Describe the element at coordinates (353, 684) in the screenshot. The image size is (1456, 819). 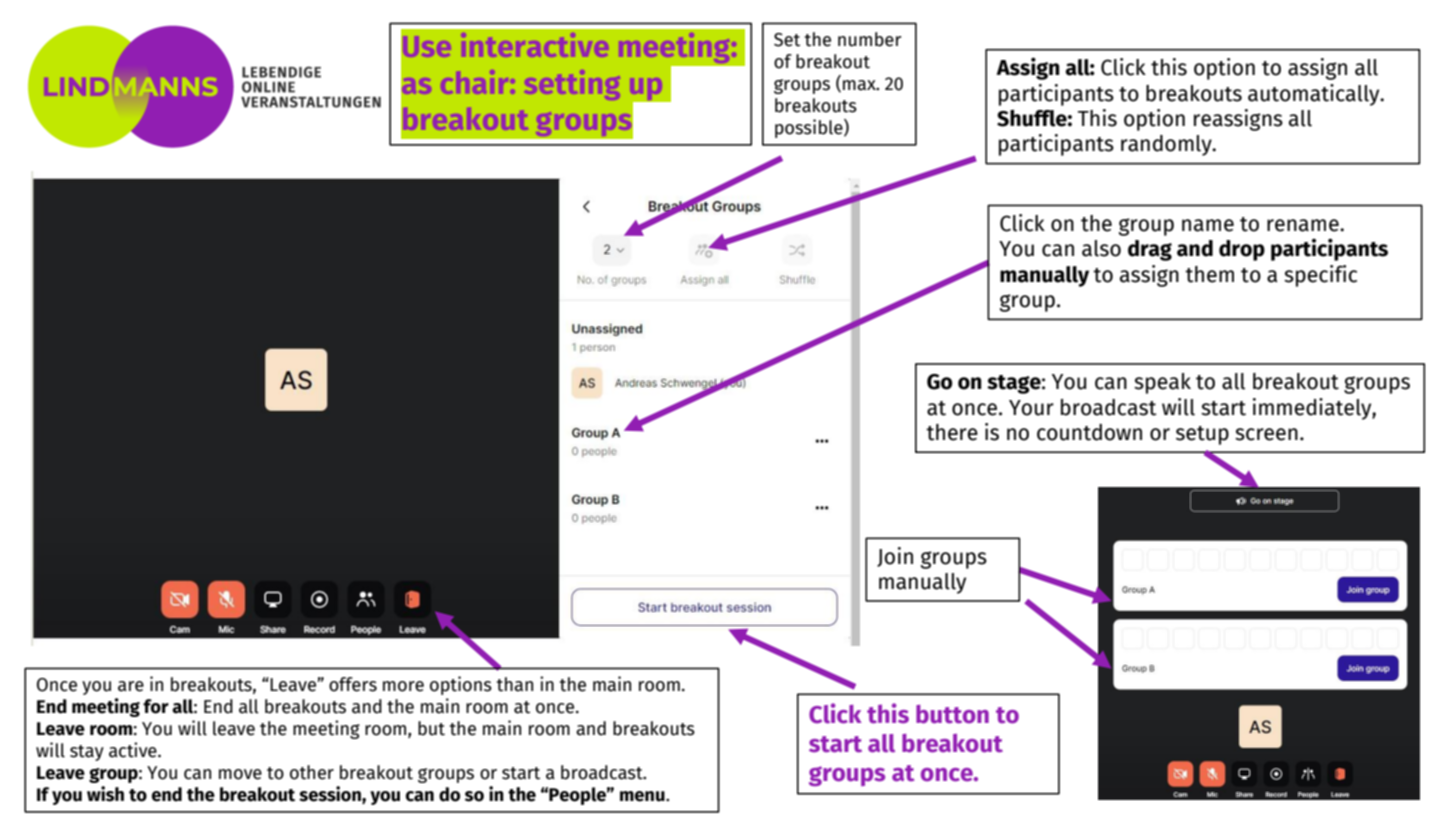
I see `offers` at that location.
